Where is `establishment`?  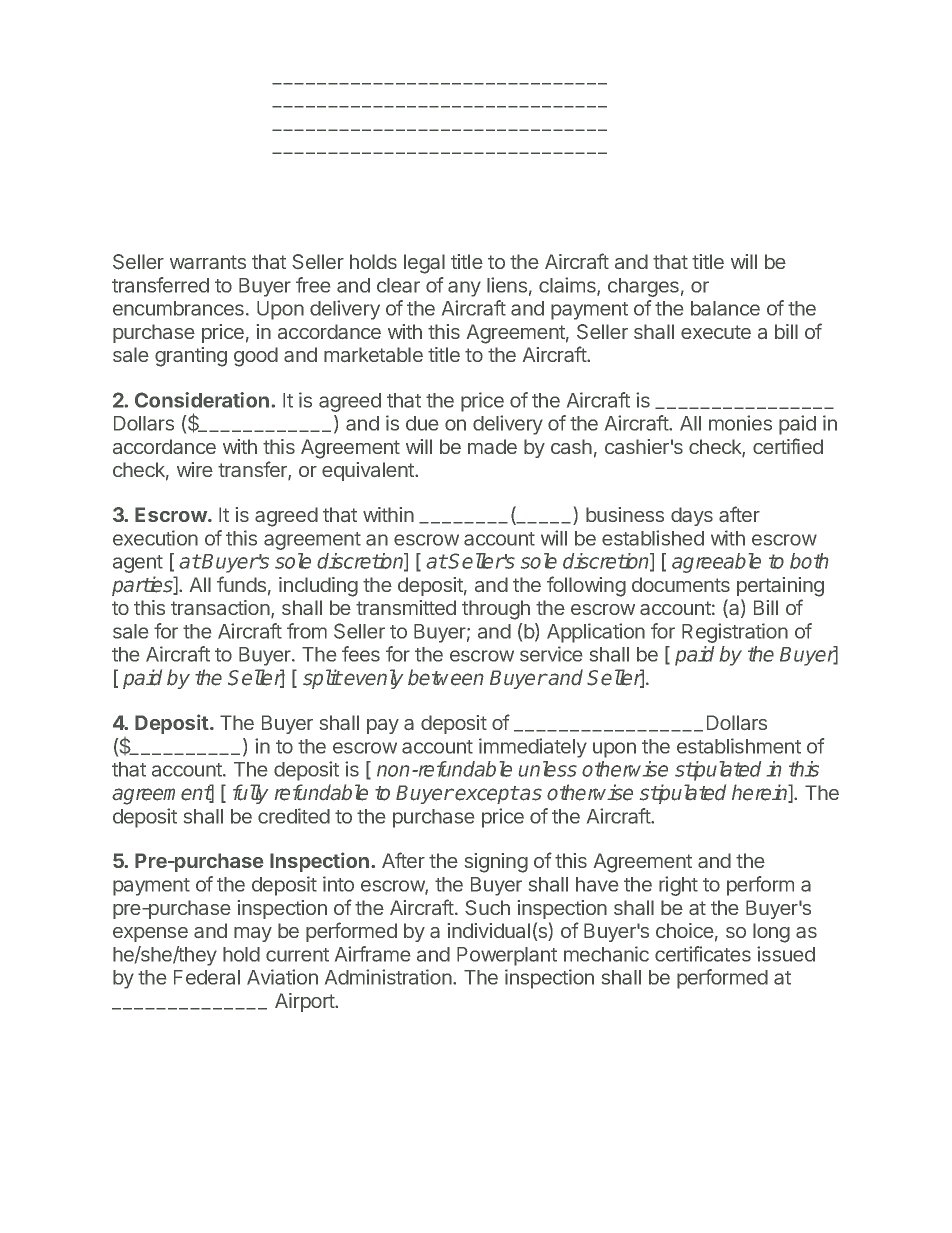
establishment is located at coordinates (739, 746).
